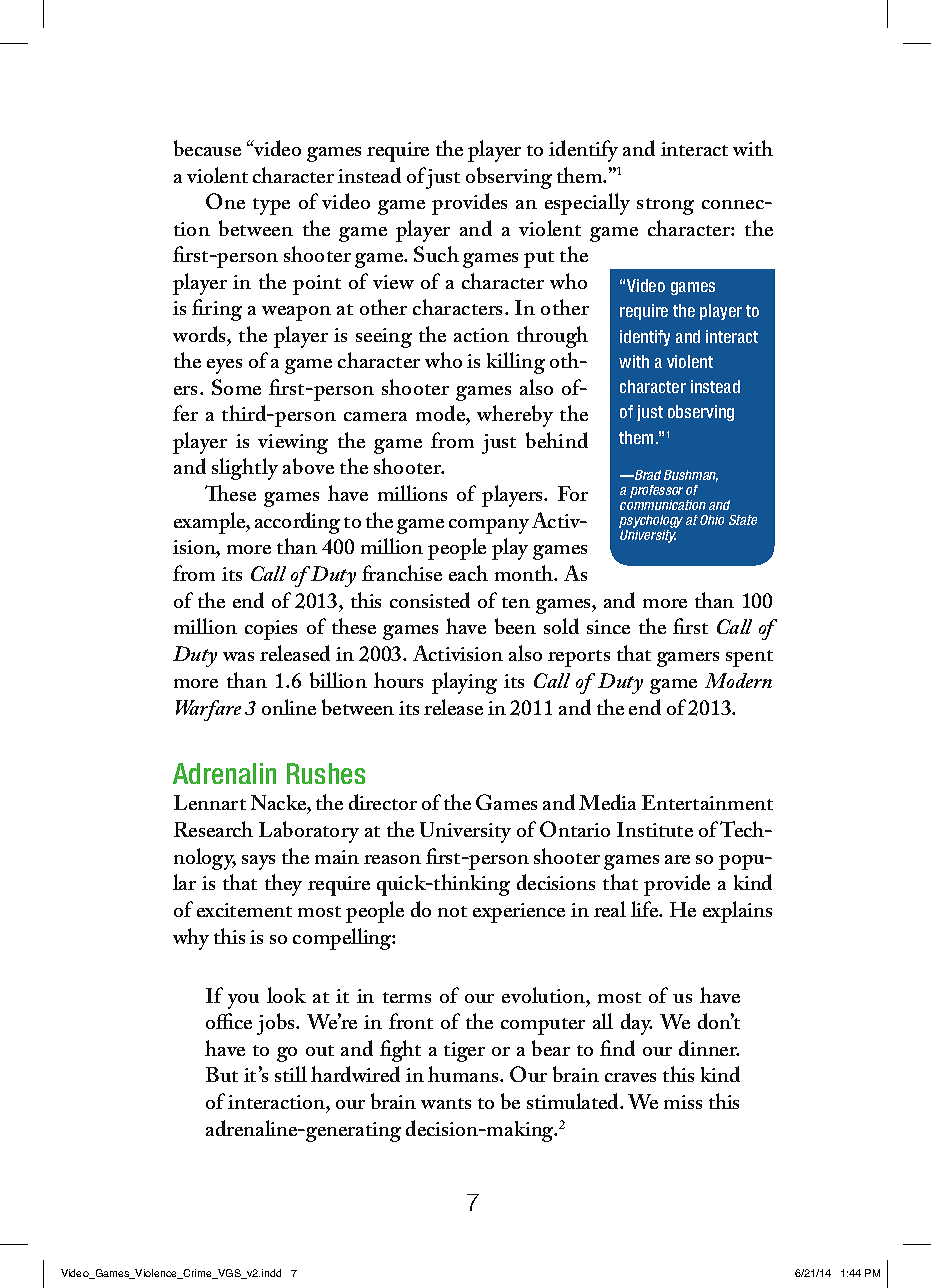  I want to click on Lennart, so click(210, 802).
